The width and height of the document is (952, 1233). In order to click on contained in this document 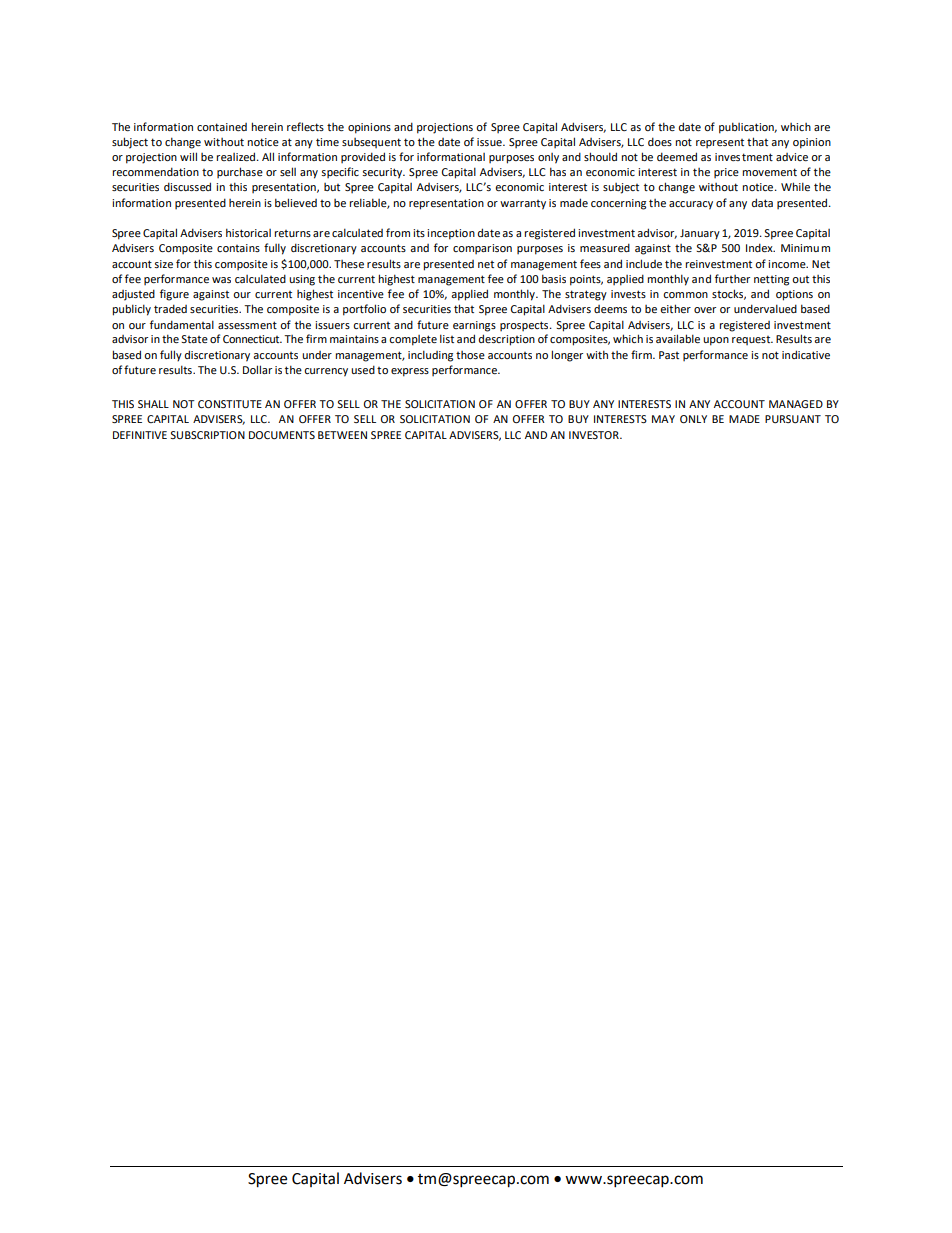, I will do `click(222, 127)`.
